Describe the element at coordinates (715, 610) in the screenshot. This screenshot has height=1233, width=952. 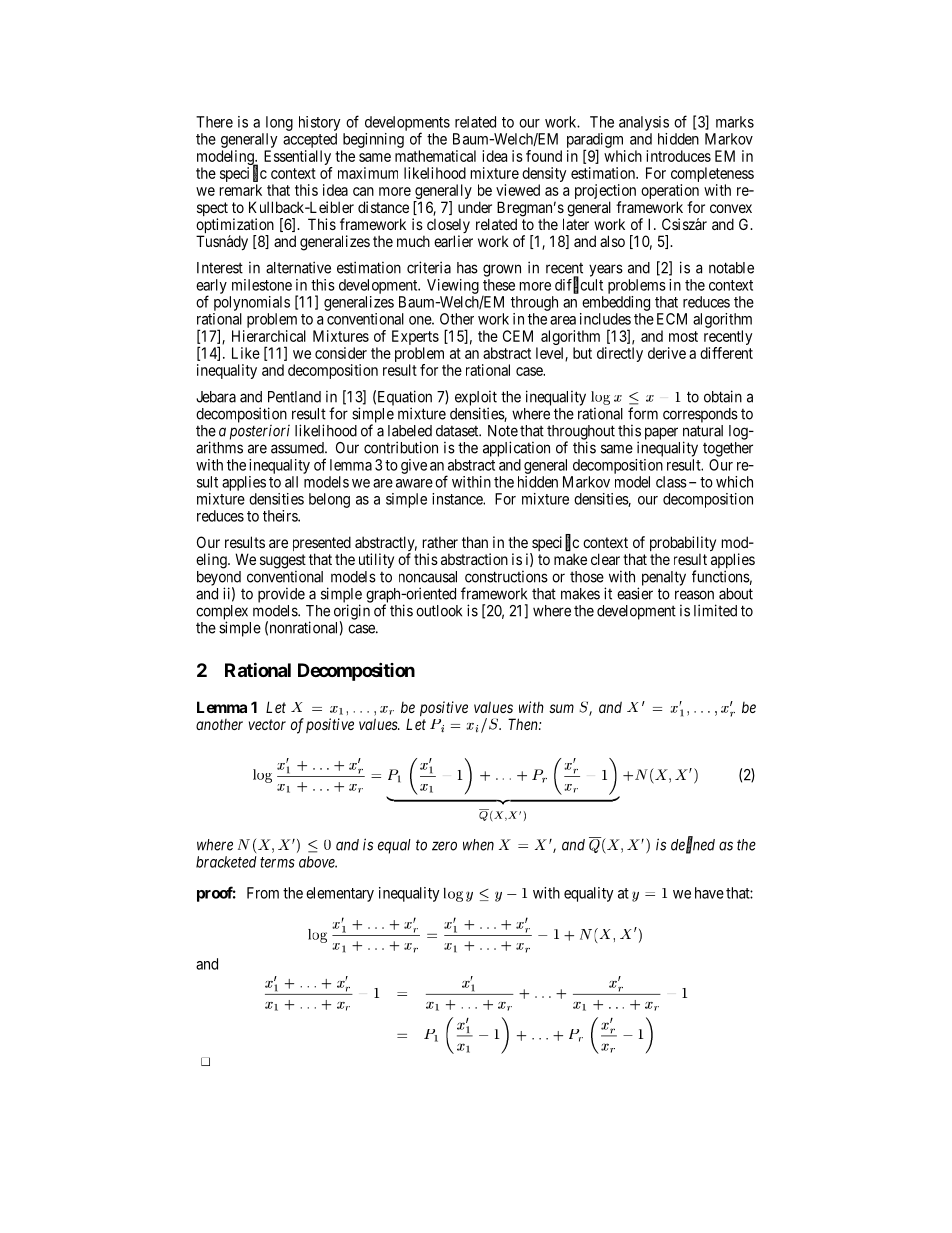
I see `limited` at that location.
